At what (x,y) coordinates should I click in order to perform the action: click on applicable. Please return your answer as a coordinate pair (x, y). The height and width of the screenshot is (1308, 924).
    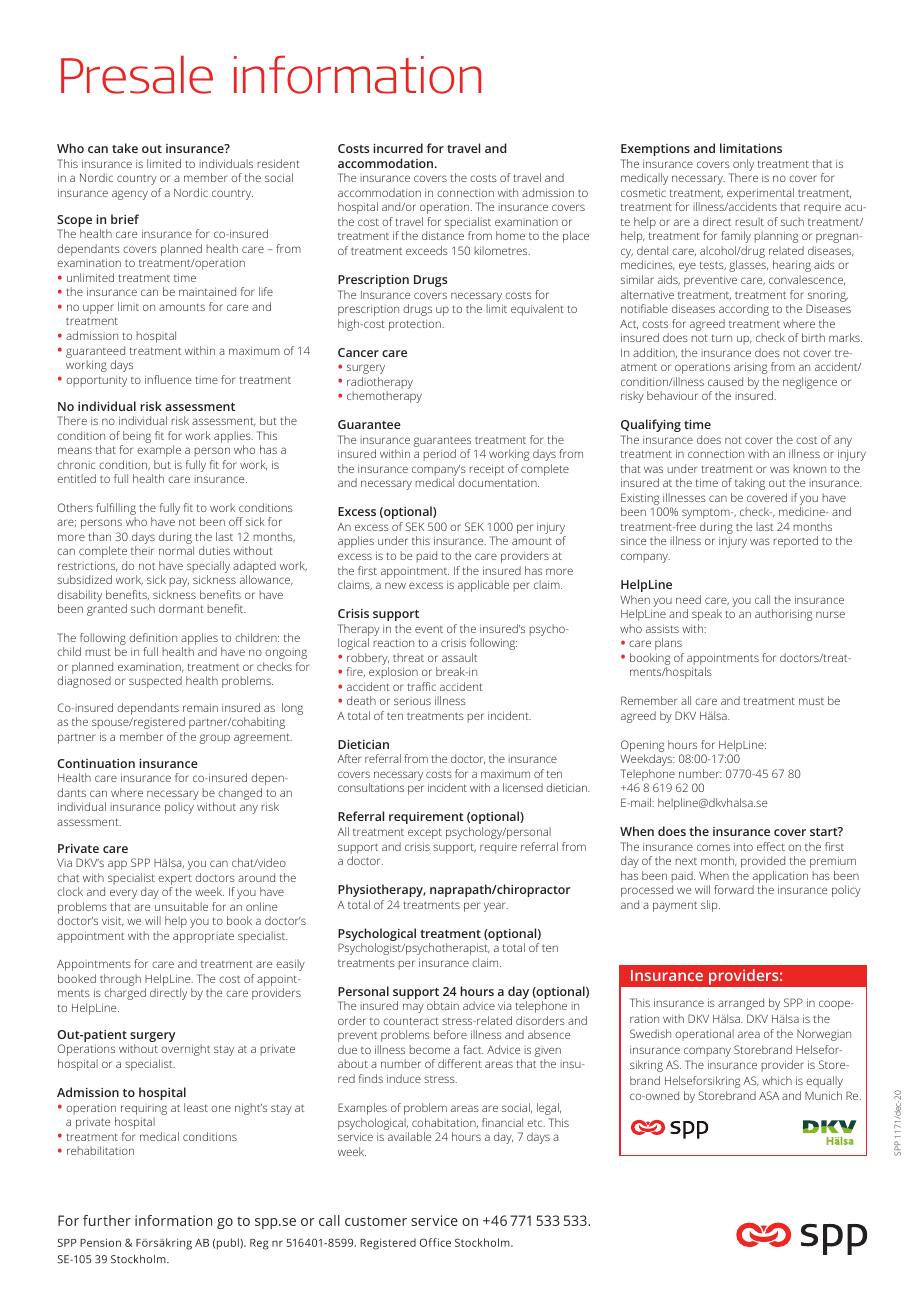
    Looking at the image, I should click on (483, 586).
